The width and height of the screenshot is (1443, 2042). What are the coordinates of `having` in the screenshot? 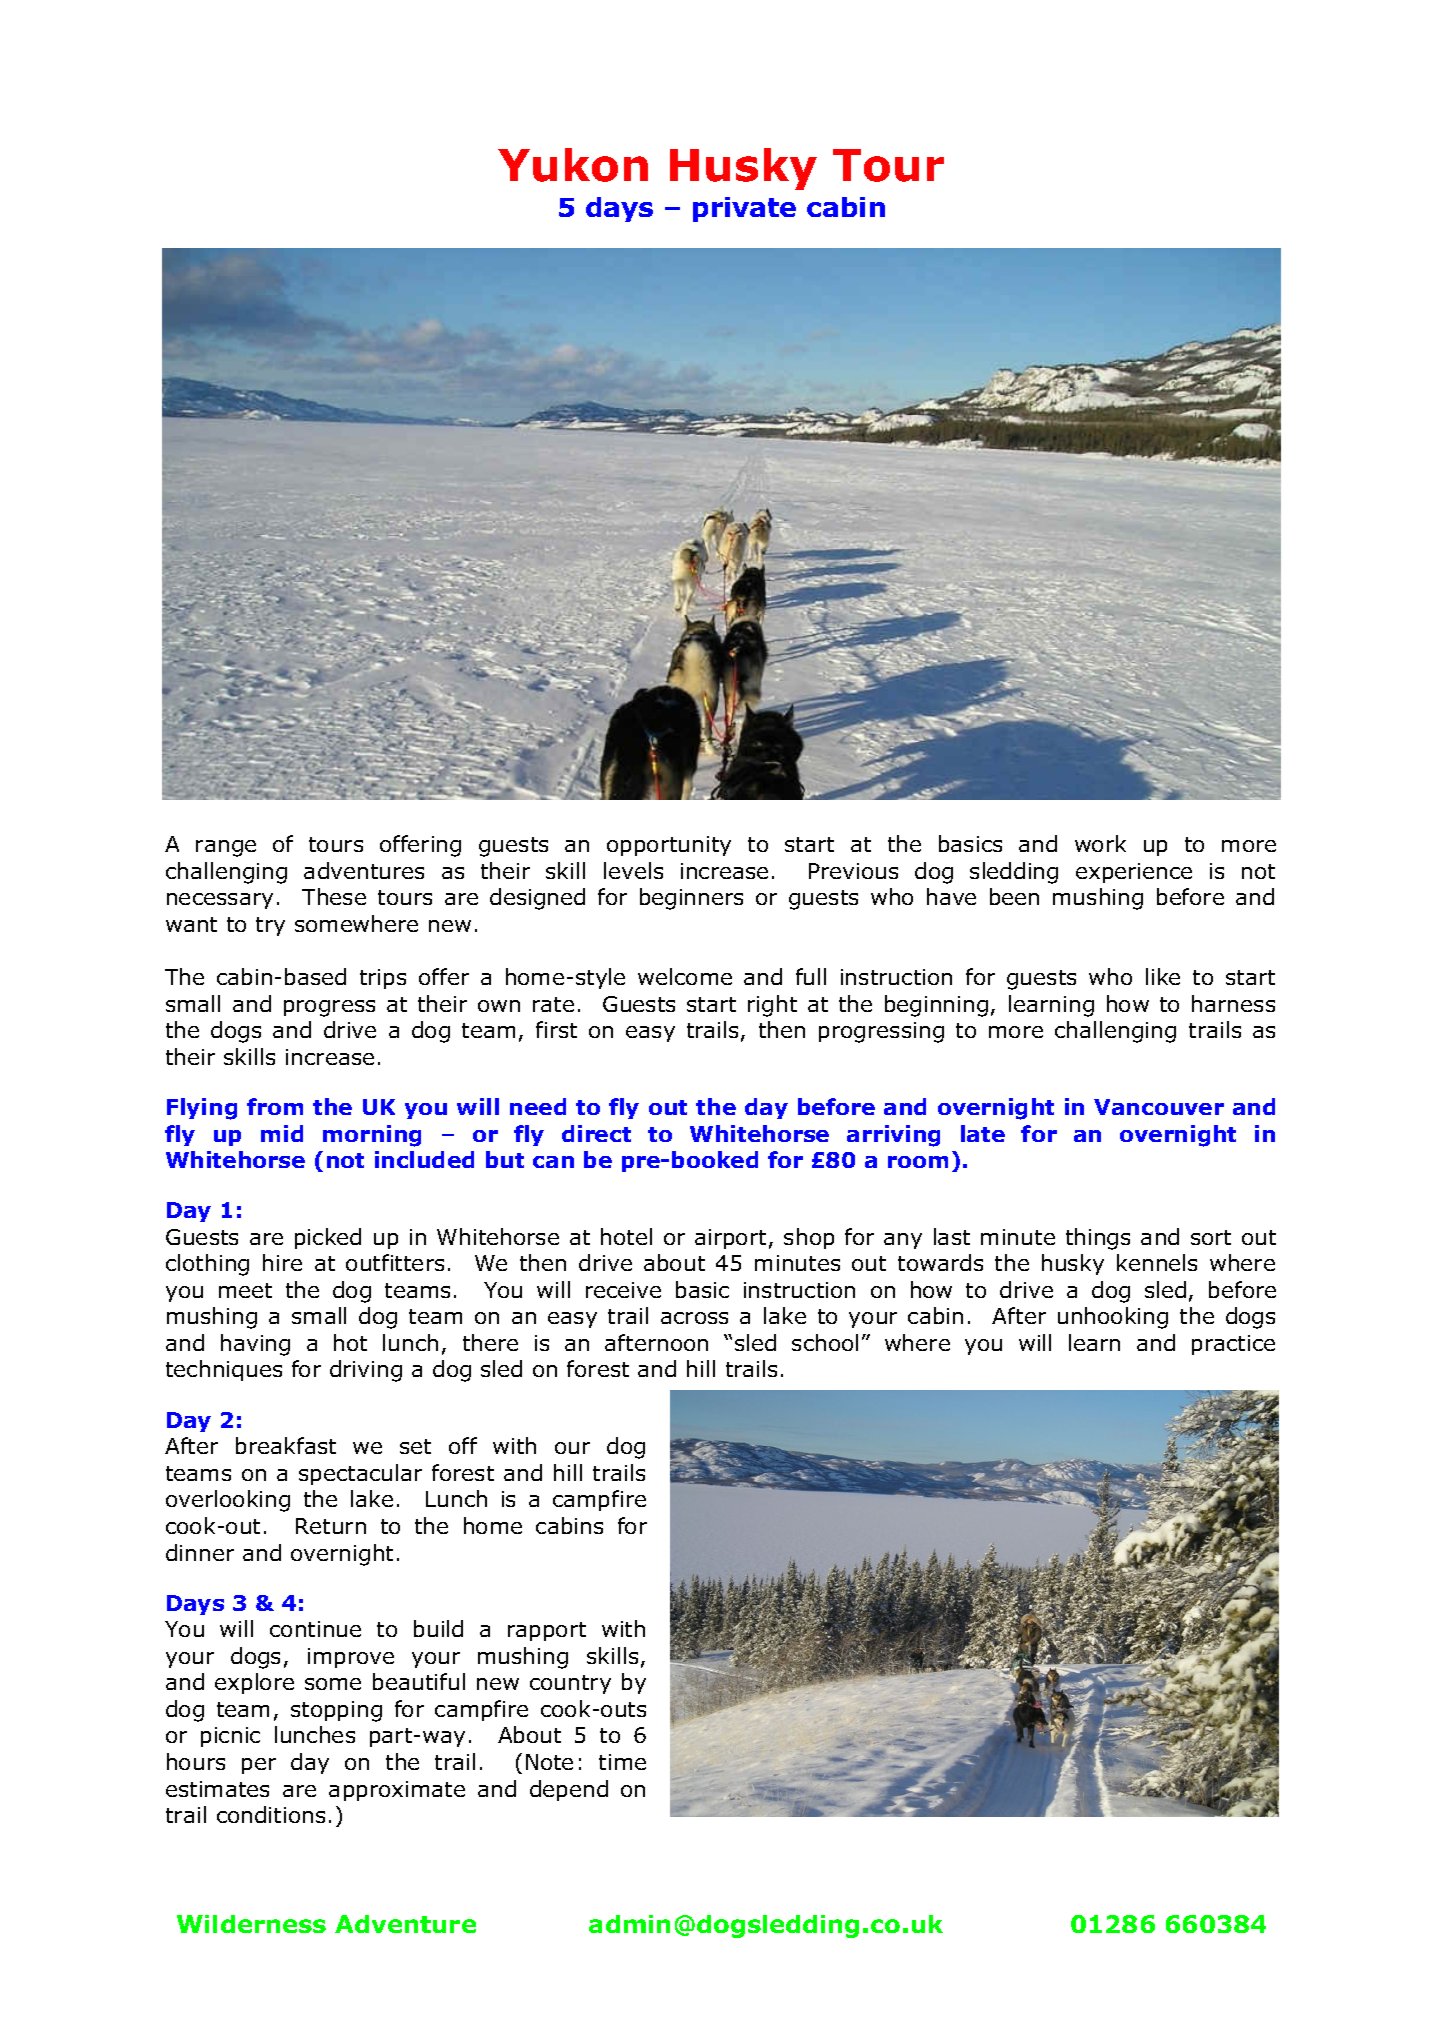 It's located at (255, 1345).
